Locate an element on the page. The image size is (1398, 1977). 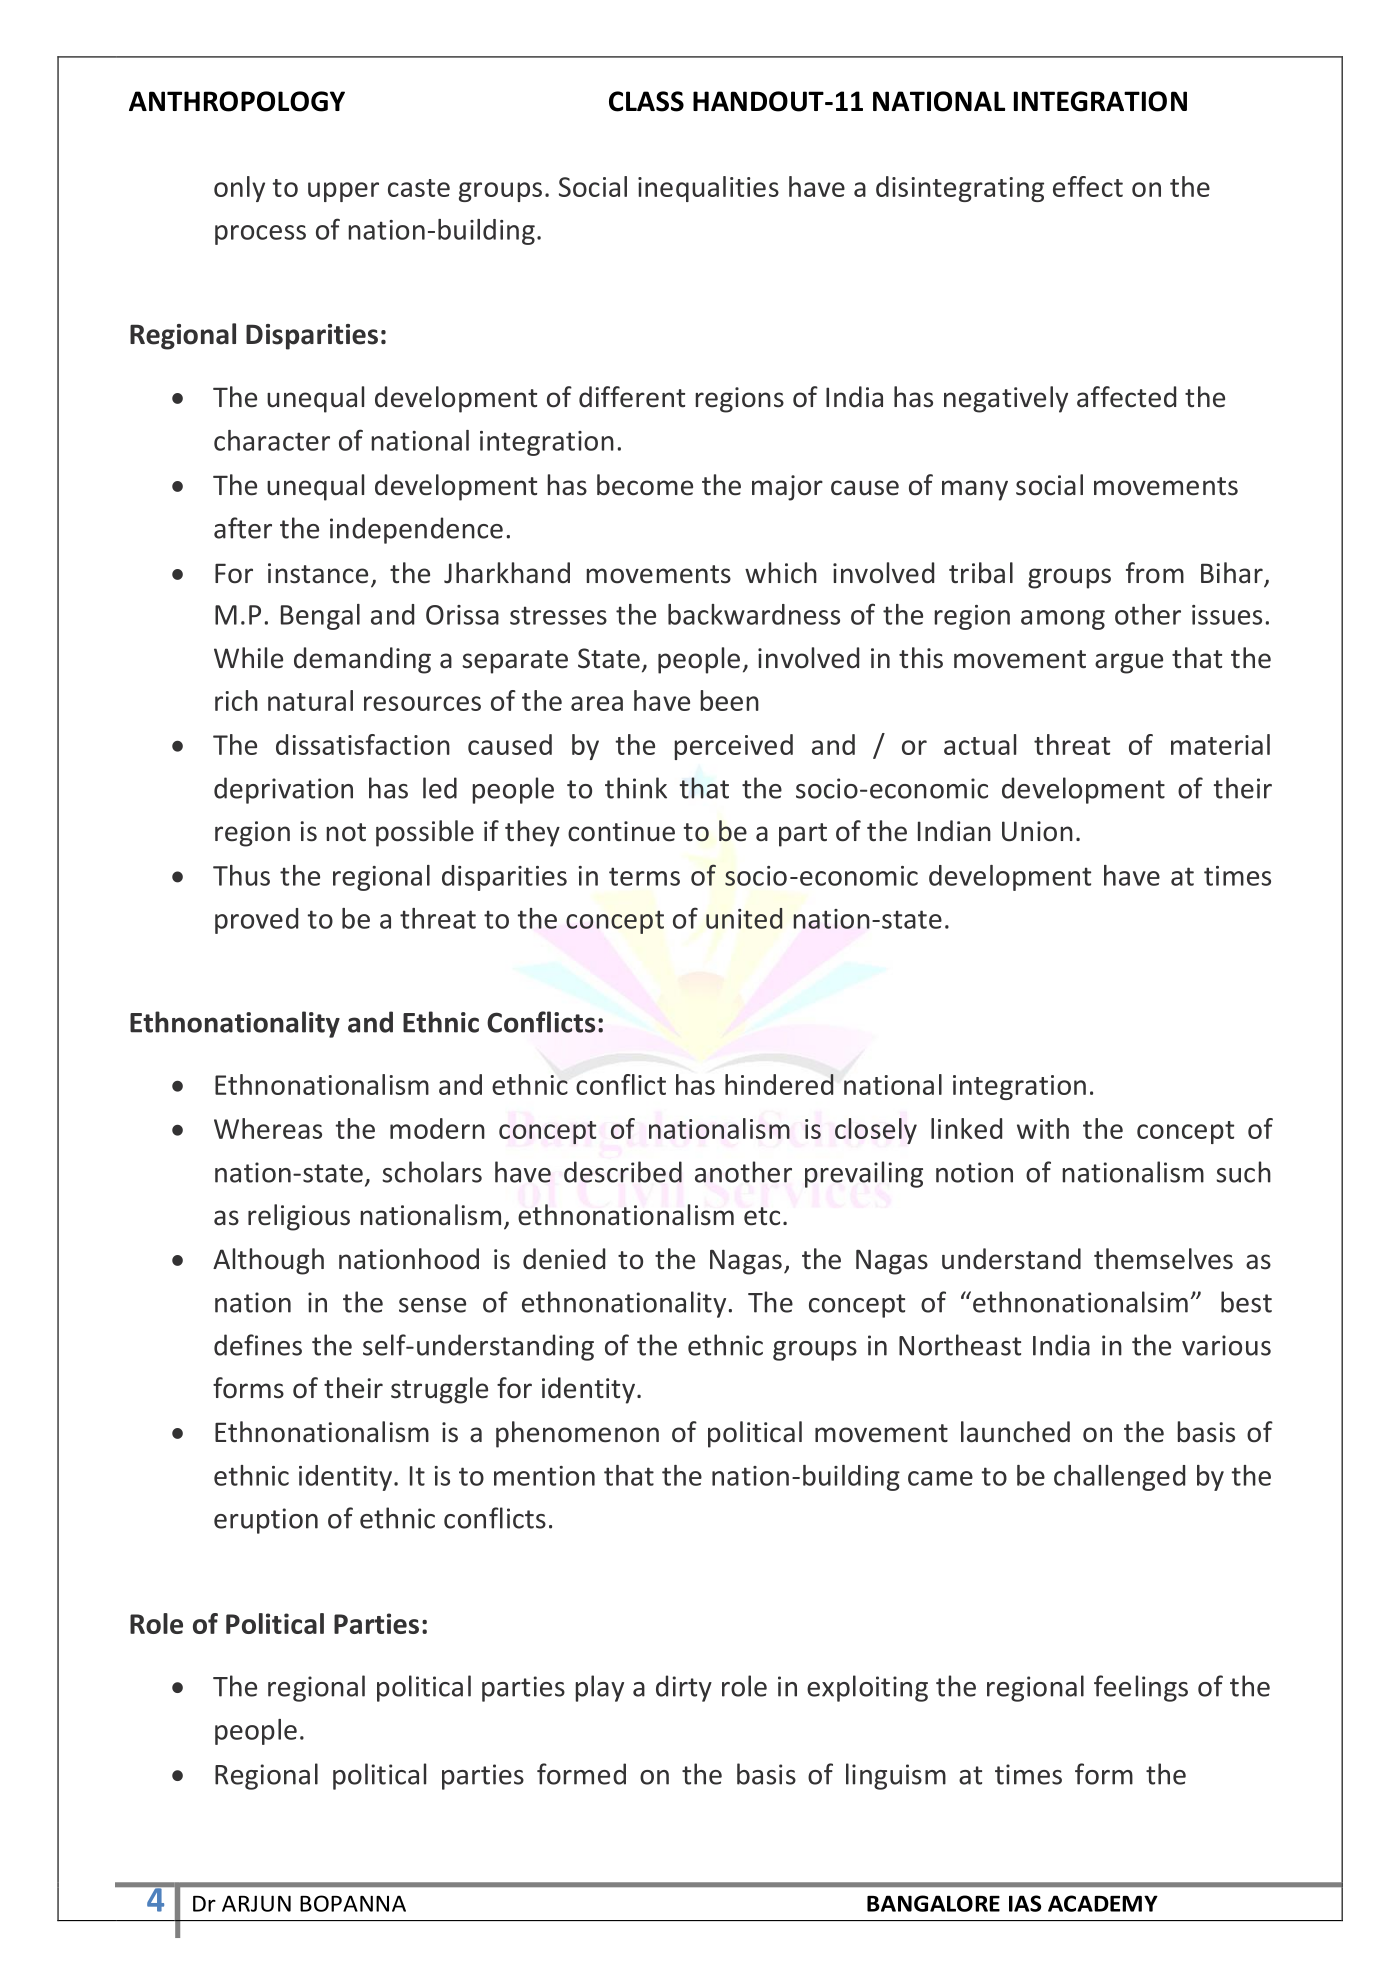
phenomenon is located at coordinates (577, 1434).
